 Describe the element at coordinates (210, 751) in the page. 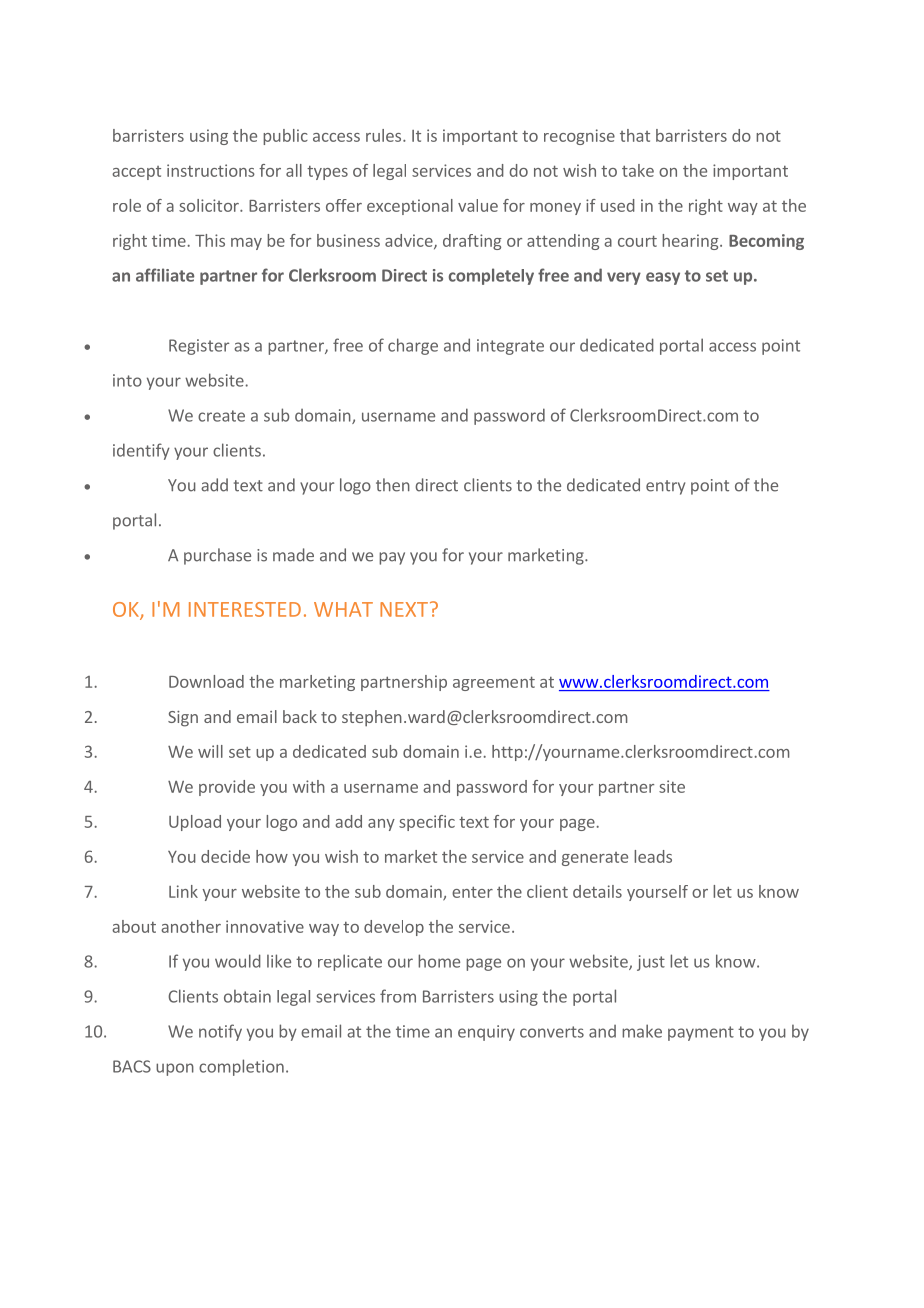

I see `will` at that location.
